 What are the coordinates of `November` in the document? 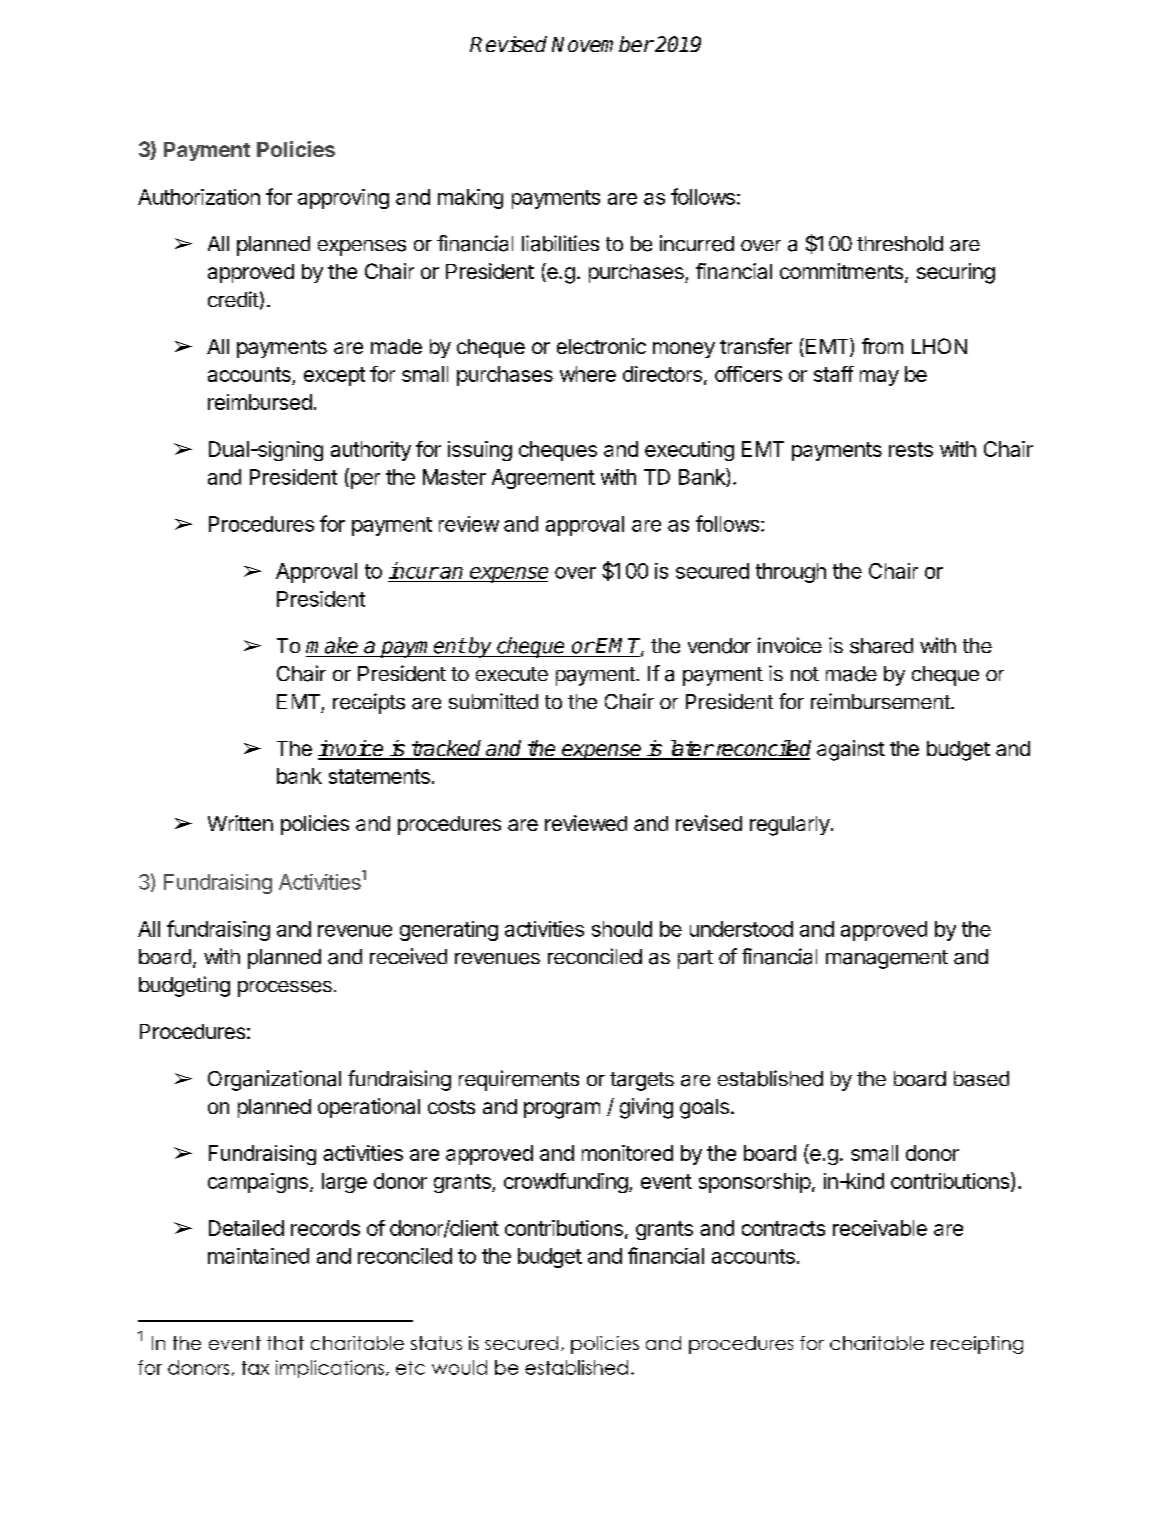 It's located at (603, 44).
